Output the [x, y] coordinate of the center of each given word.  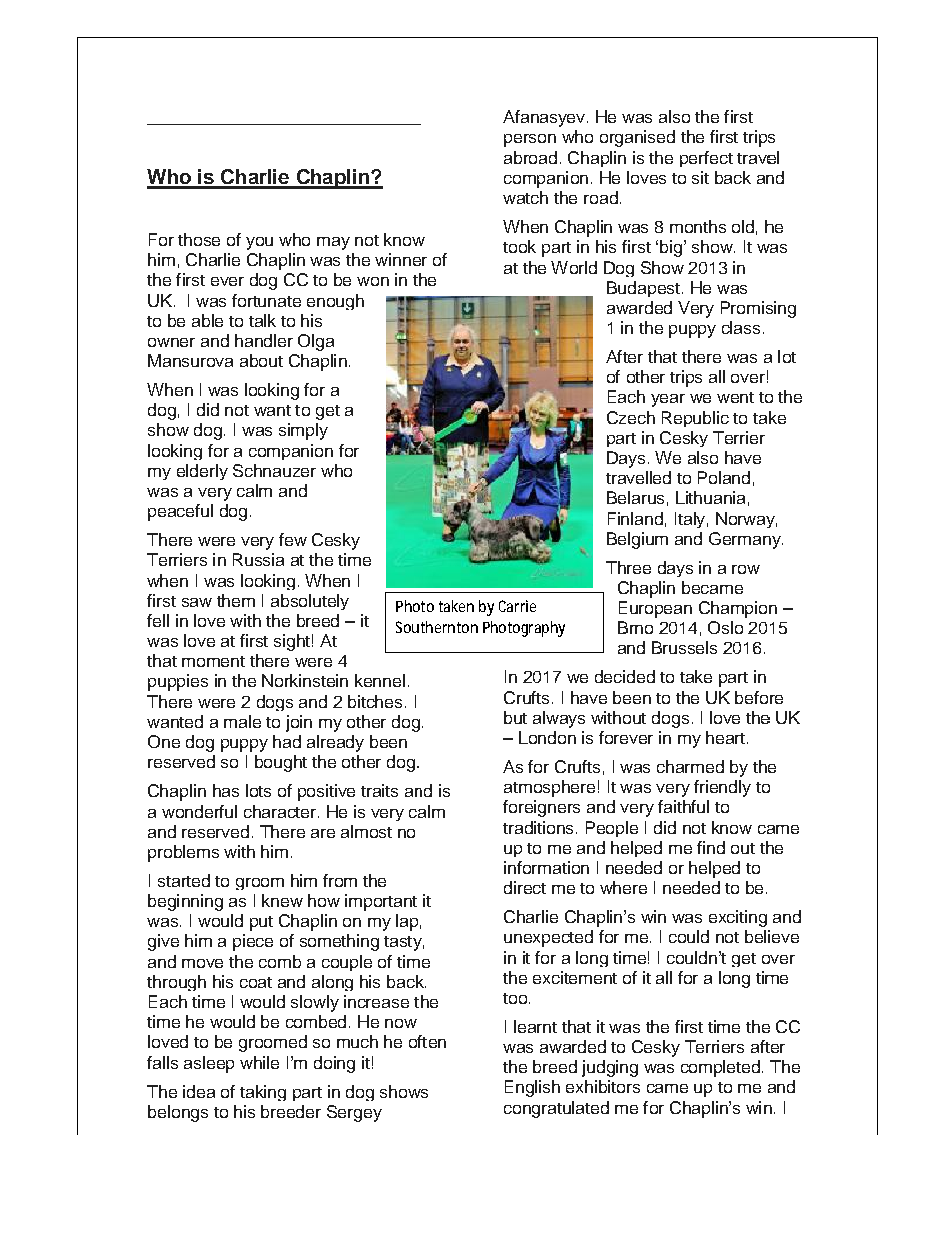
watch [525, 197]
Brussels [684, 647]
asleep [209, 1064]
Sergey [354, 1113]
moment [213, 661]
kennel [380, 680]
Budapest [643, 289]
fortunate [266, 300]
